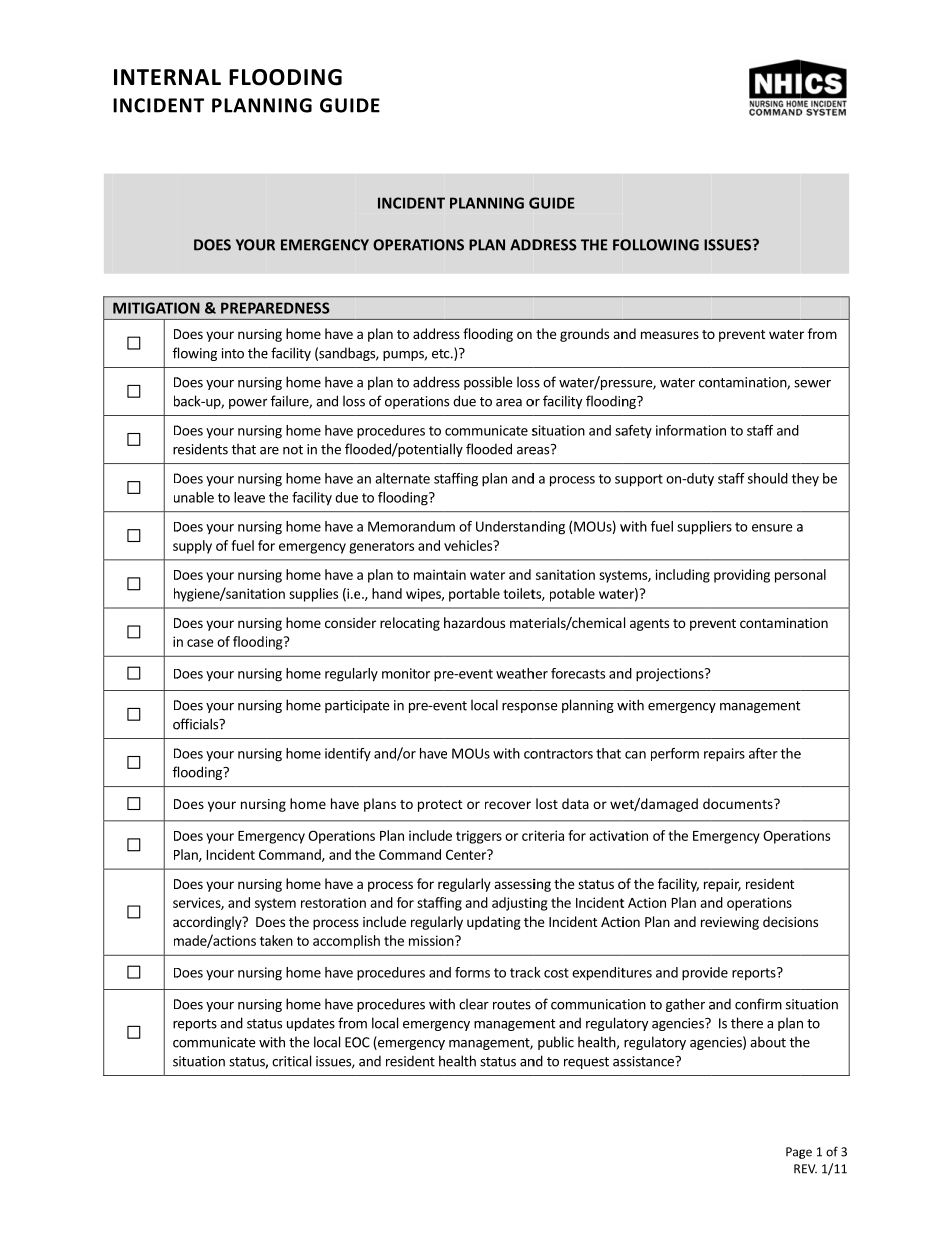  I want to click on pers, so click(788, 577).
